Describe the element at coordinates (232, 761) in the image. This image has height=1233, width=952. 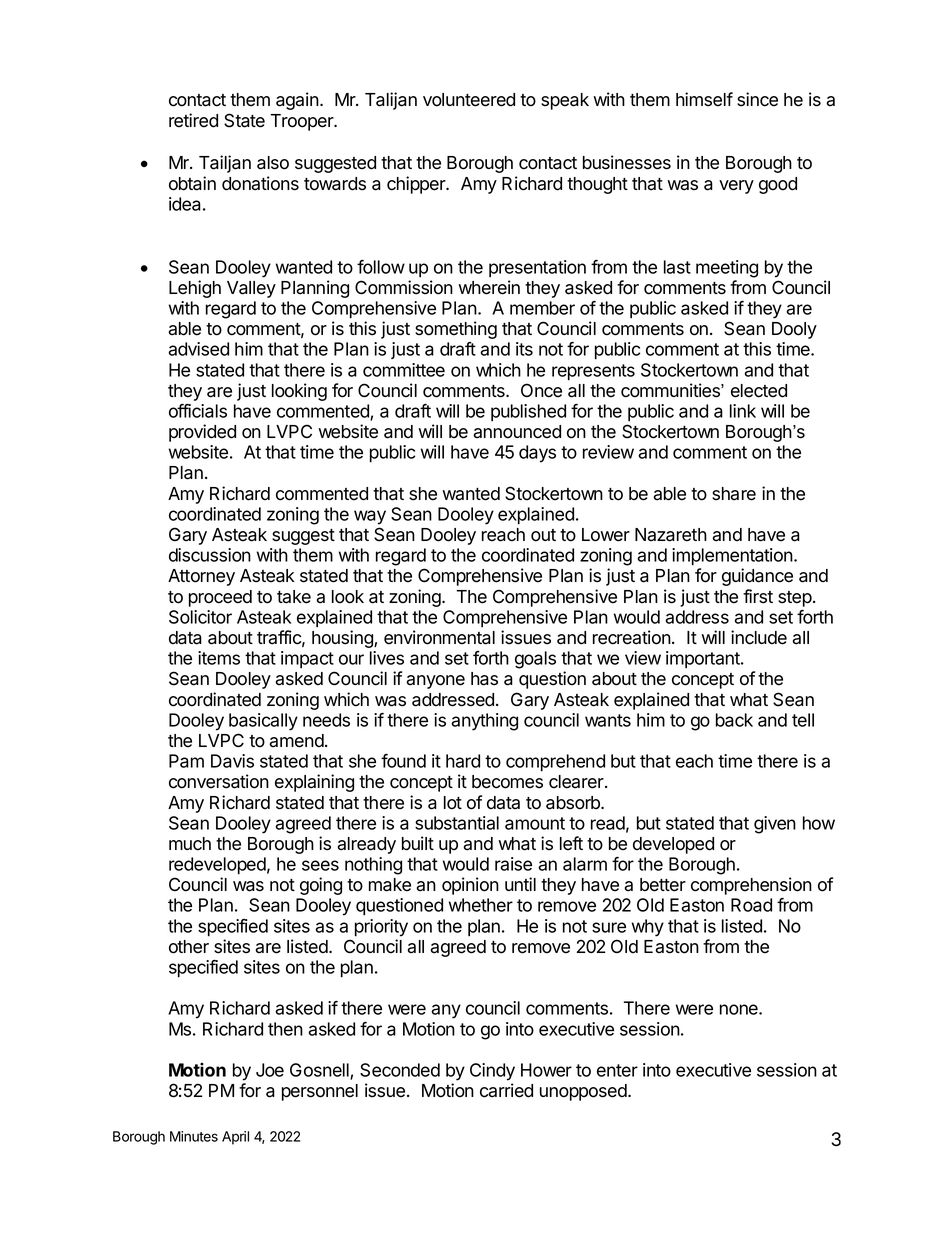
I see `Davis` at that location.
